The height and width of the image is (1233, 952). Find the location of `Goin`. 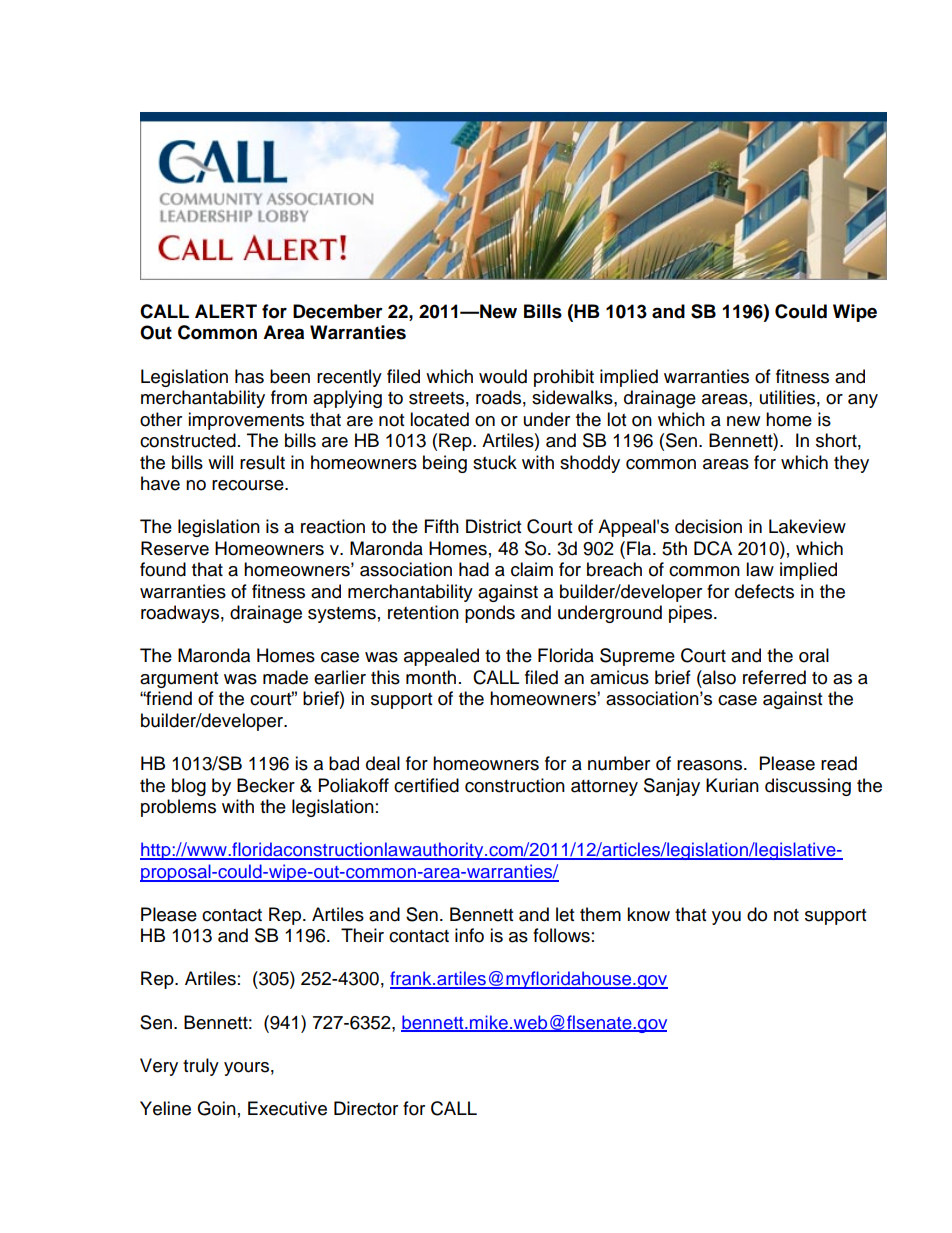

Goin is located at coordinates (216, 1108).
